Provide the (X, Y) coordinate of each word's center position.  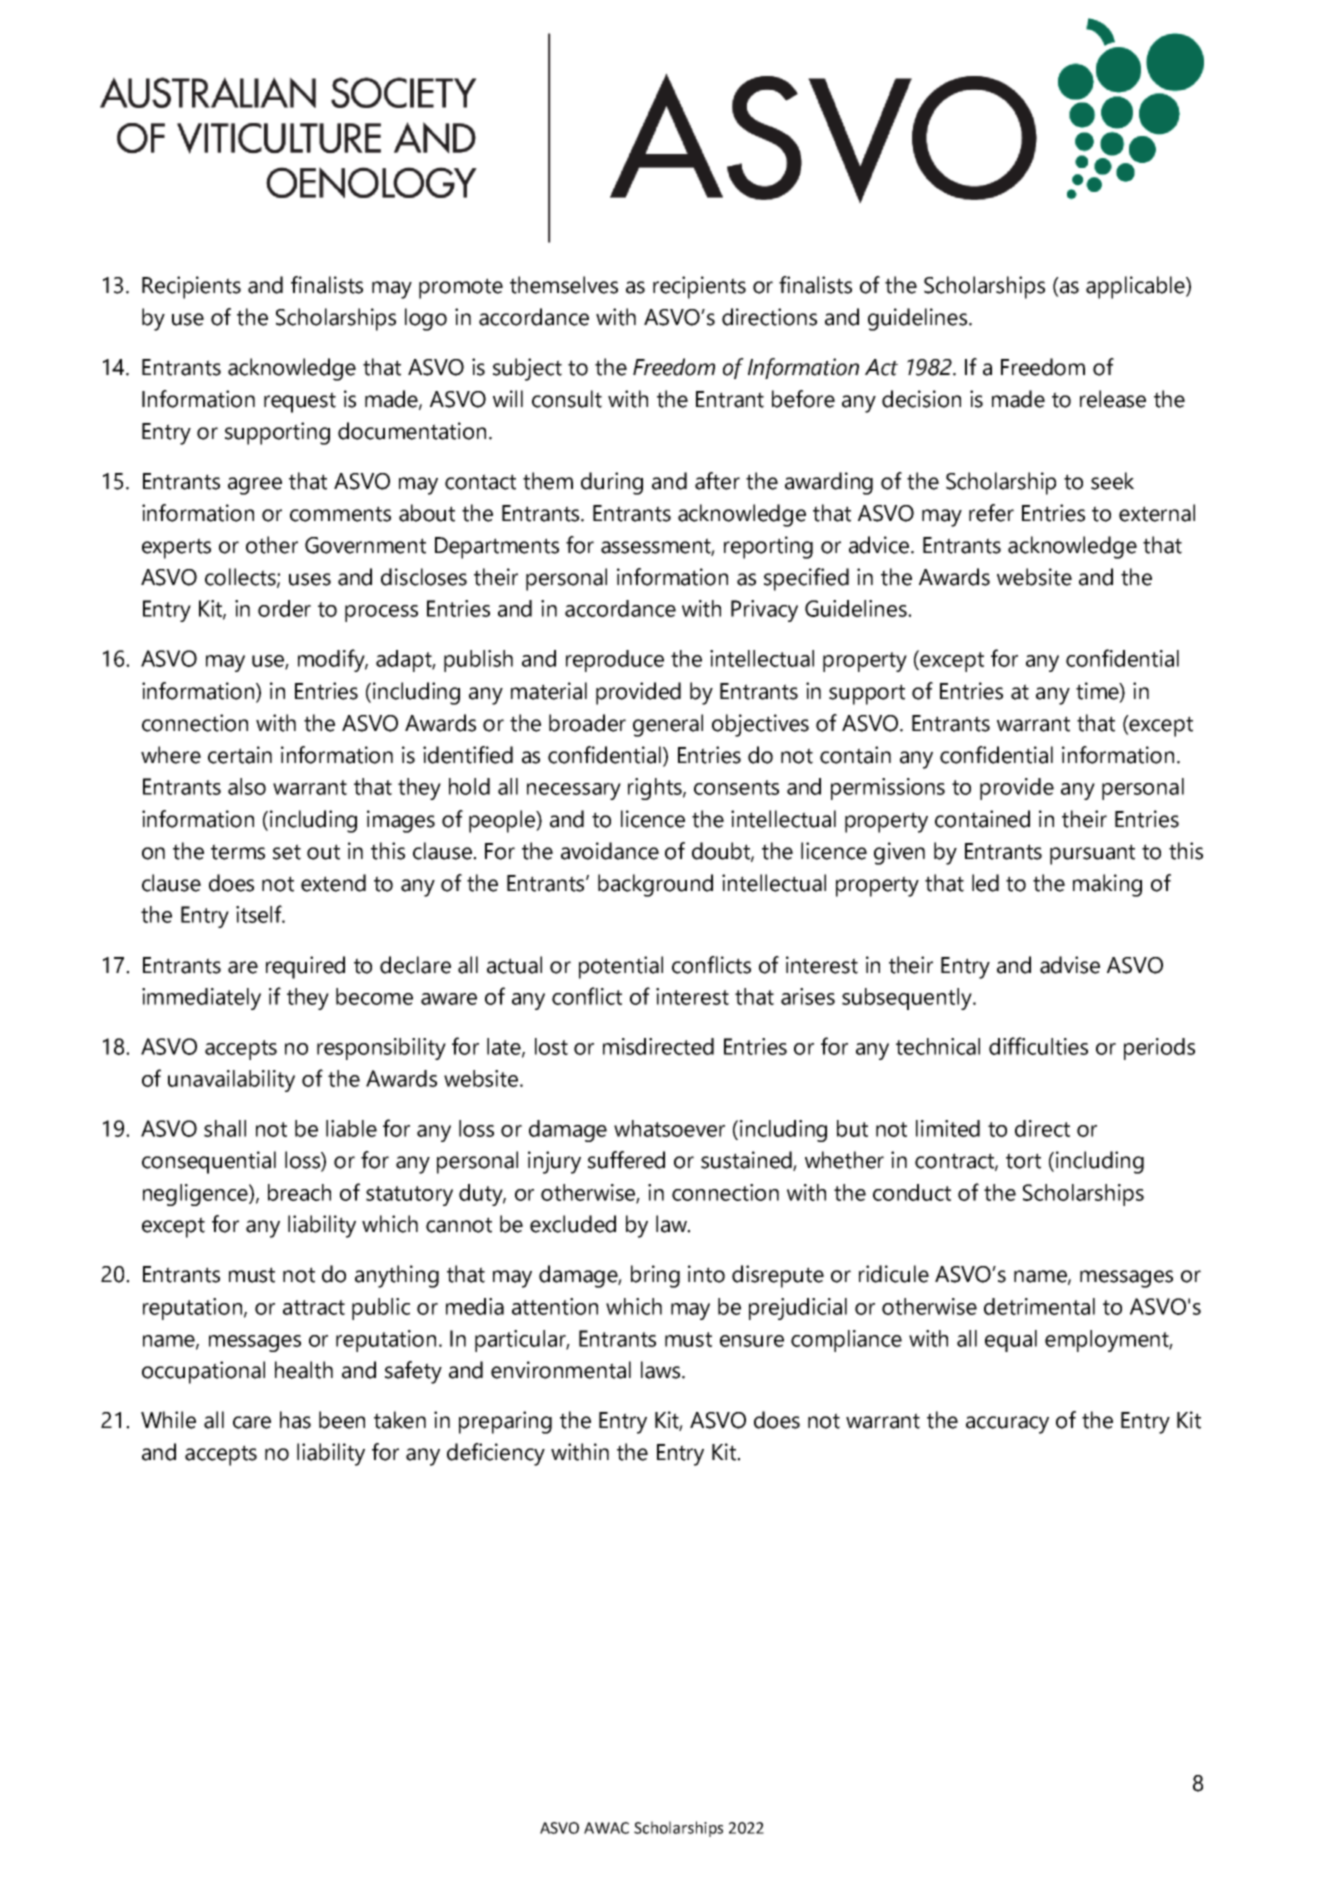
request (300, 402)
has (295, 1420)
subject (527, 369)
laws (662, 1370)
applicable (1136, 287)
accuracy (1007, 1425)
